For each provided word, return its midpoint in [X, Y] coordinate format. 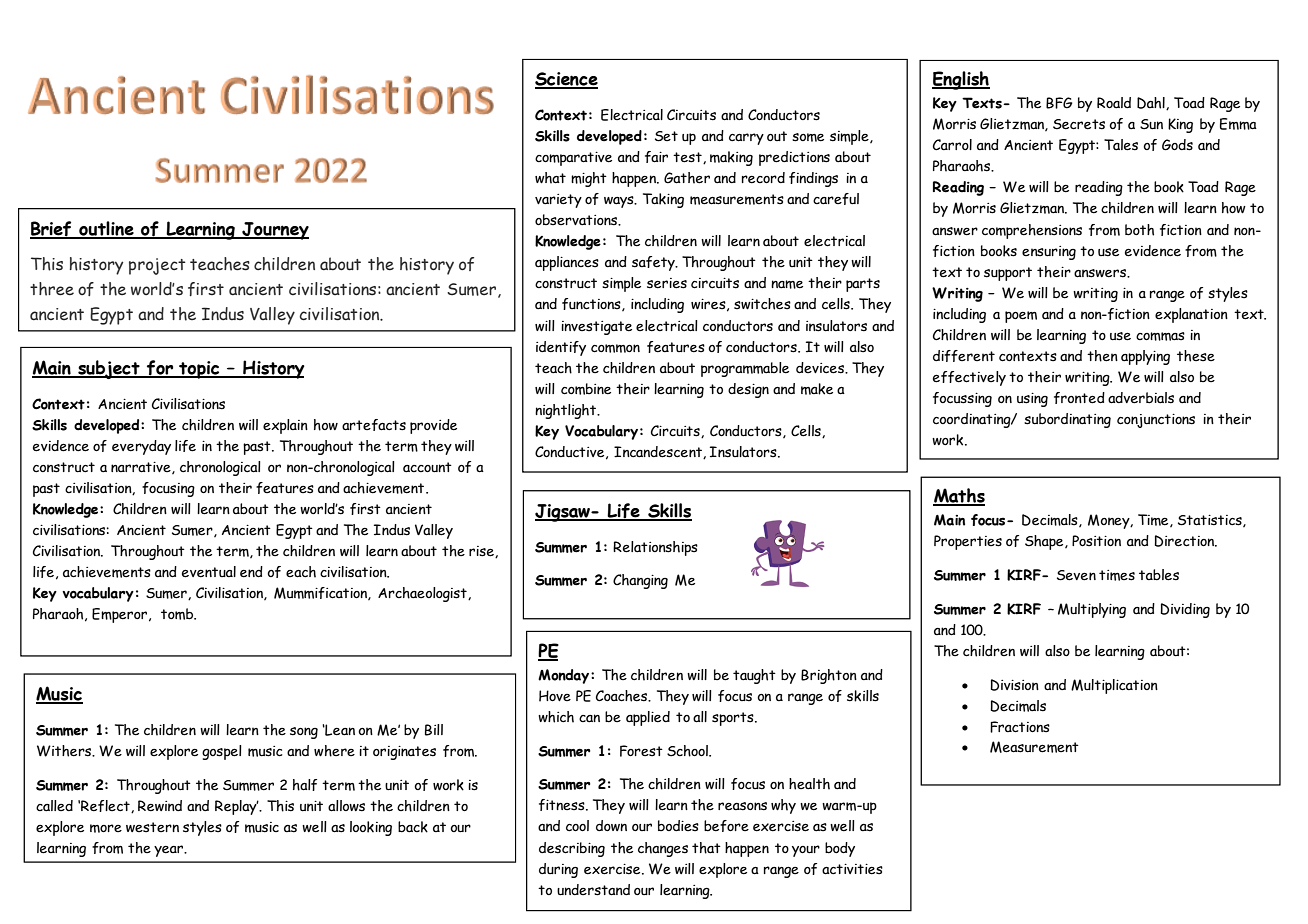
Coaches [623, 696]
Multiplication [1114, 686]
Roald [1114, 103]
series [667, 283]
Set [666, 136]
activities [852, 869]
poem [1021, 317]
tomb [178, 614]
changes [663, 849]
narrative [142, 468]
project [157, 266]
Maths [959, 496]
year [170, 851]
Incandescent [659, 452]
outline [106, 230]
